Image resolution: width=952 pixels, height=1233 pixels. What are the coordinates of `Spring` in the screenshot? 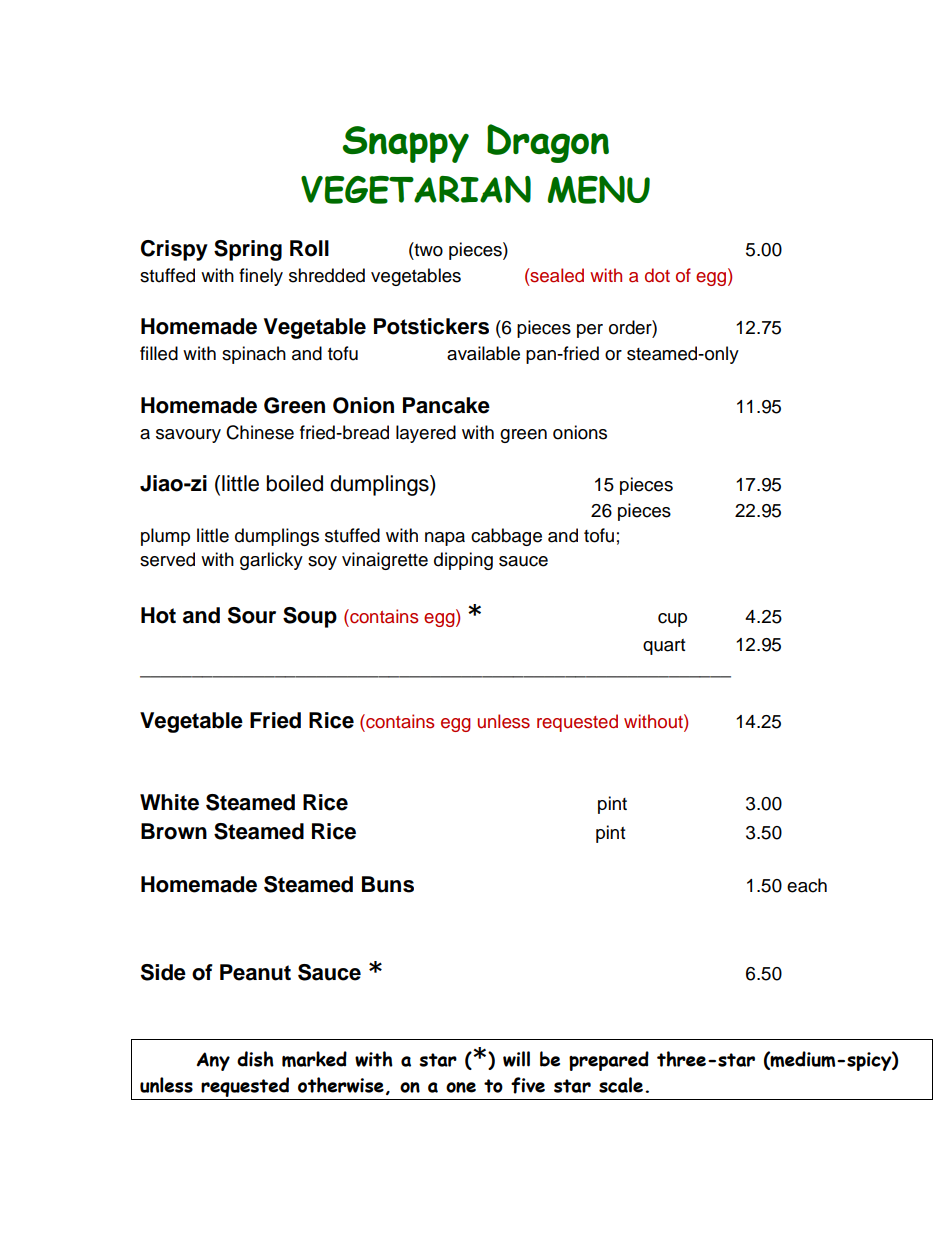 It's located at (248, 250).
